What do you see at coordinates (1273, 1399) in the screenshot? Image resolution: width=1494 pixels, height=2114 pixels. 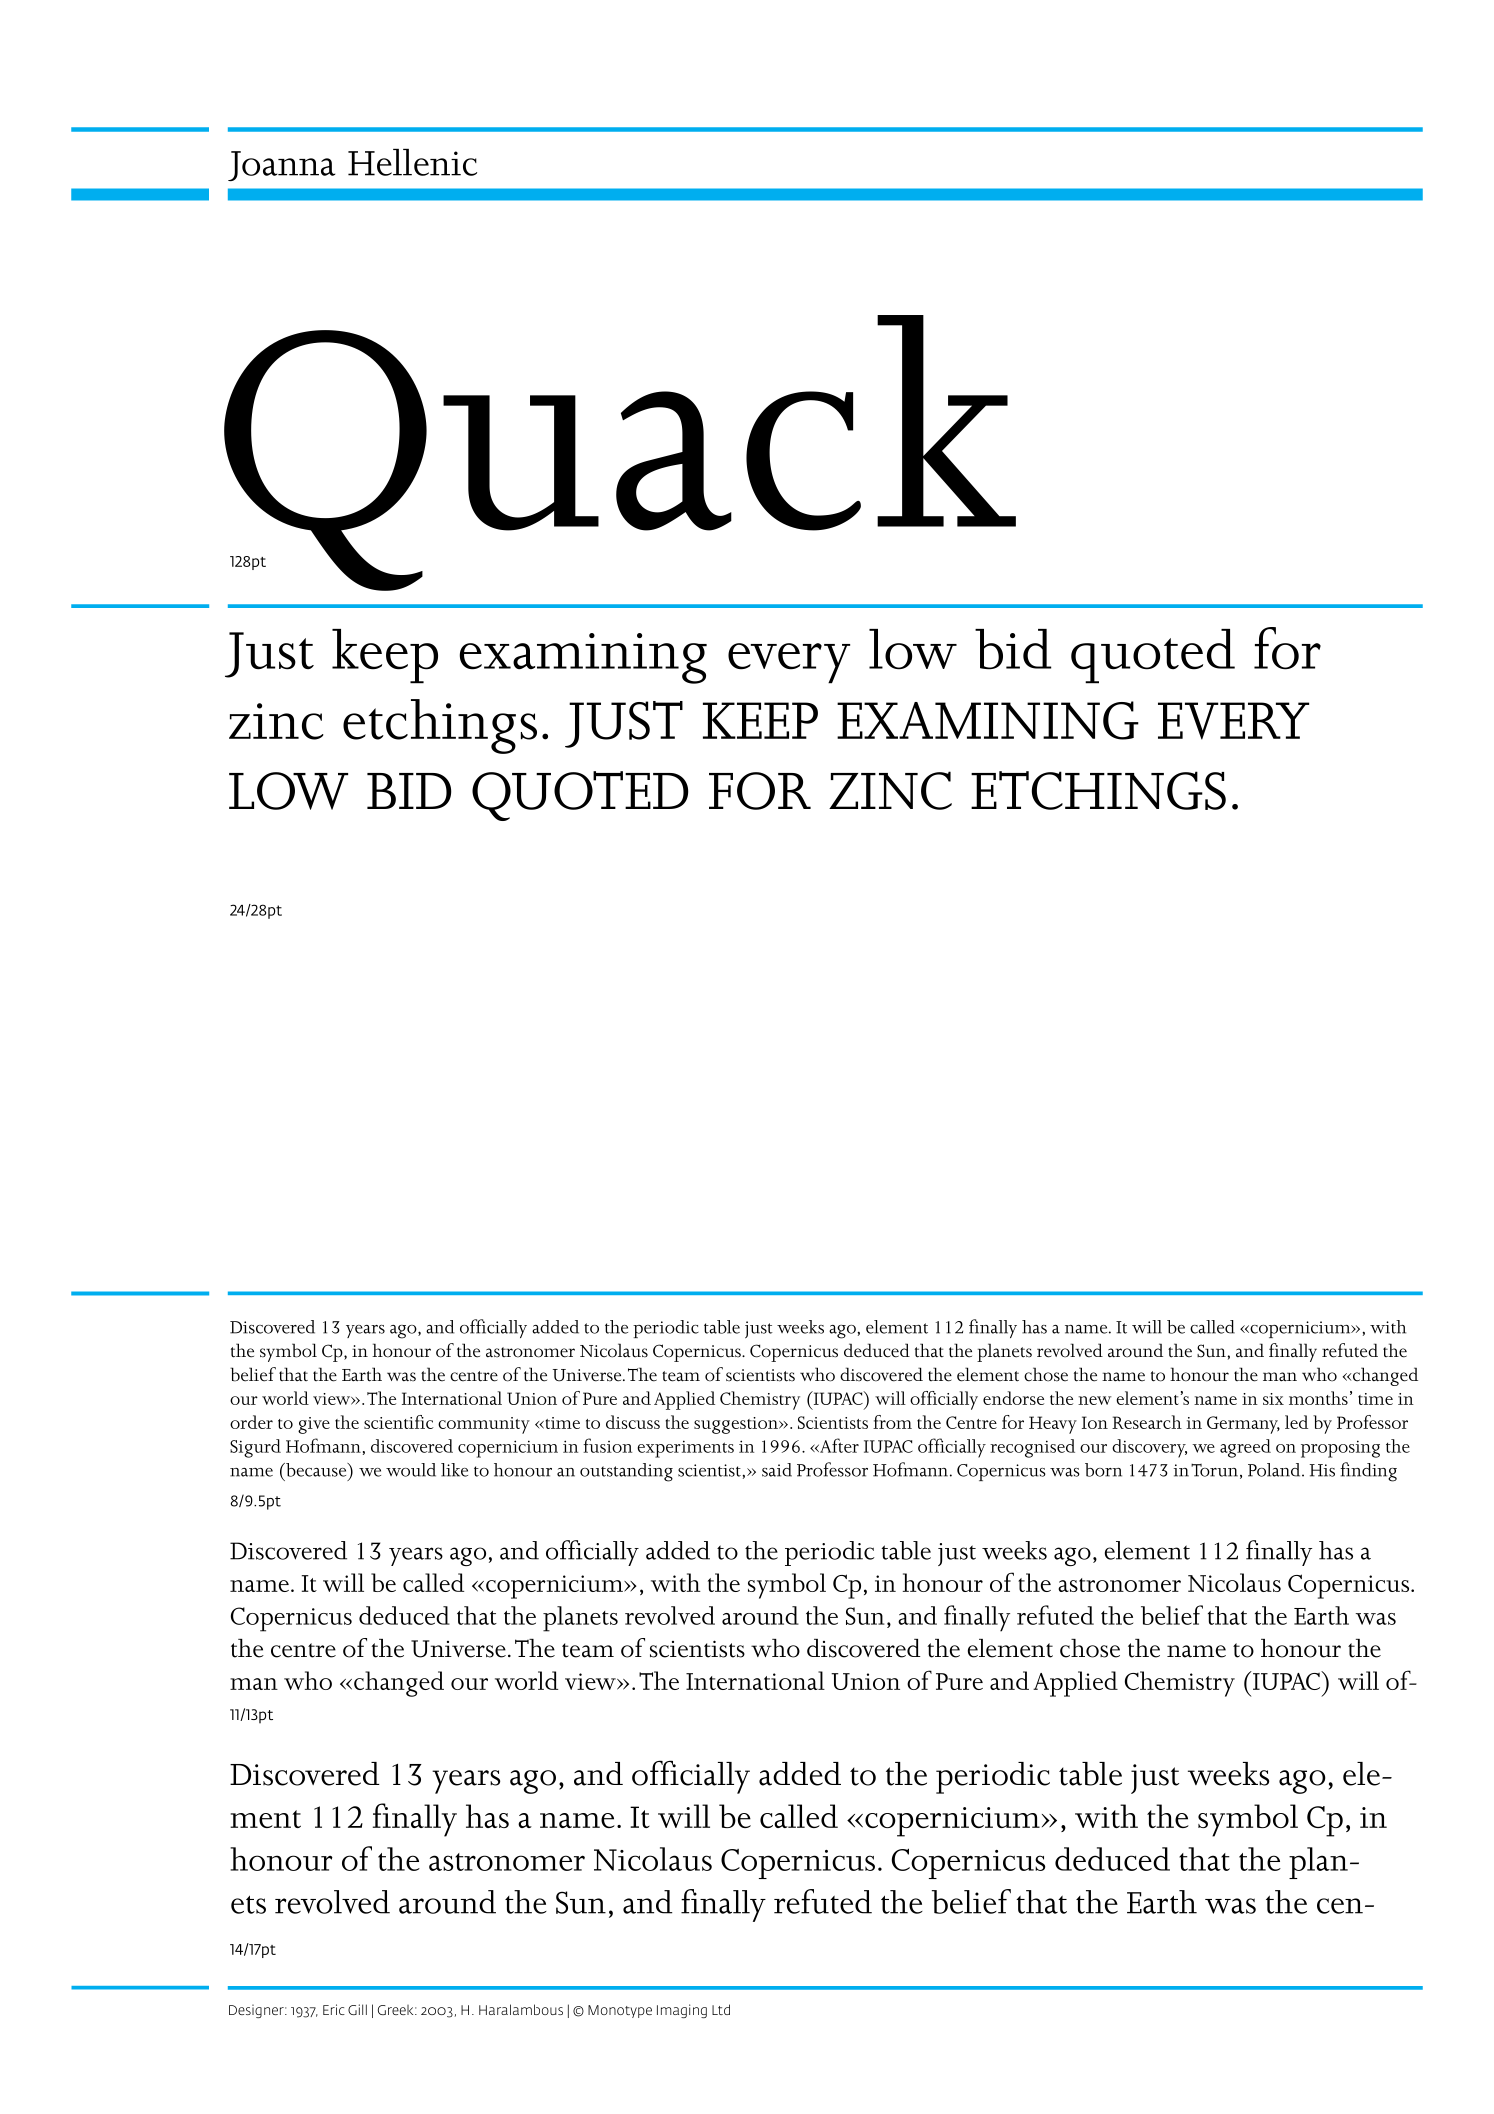 I see `six` at bounding box center [1273, 1399].
